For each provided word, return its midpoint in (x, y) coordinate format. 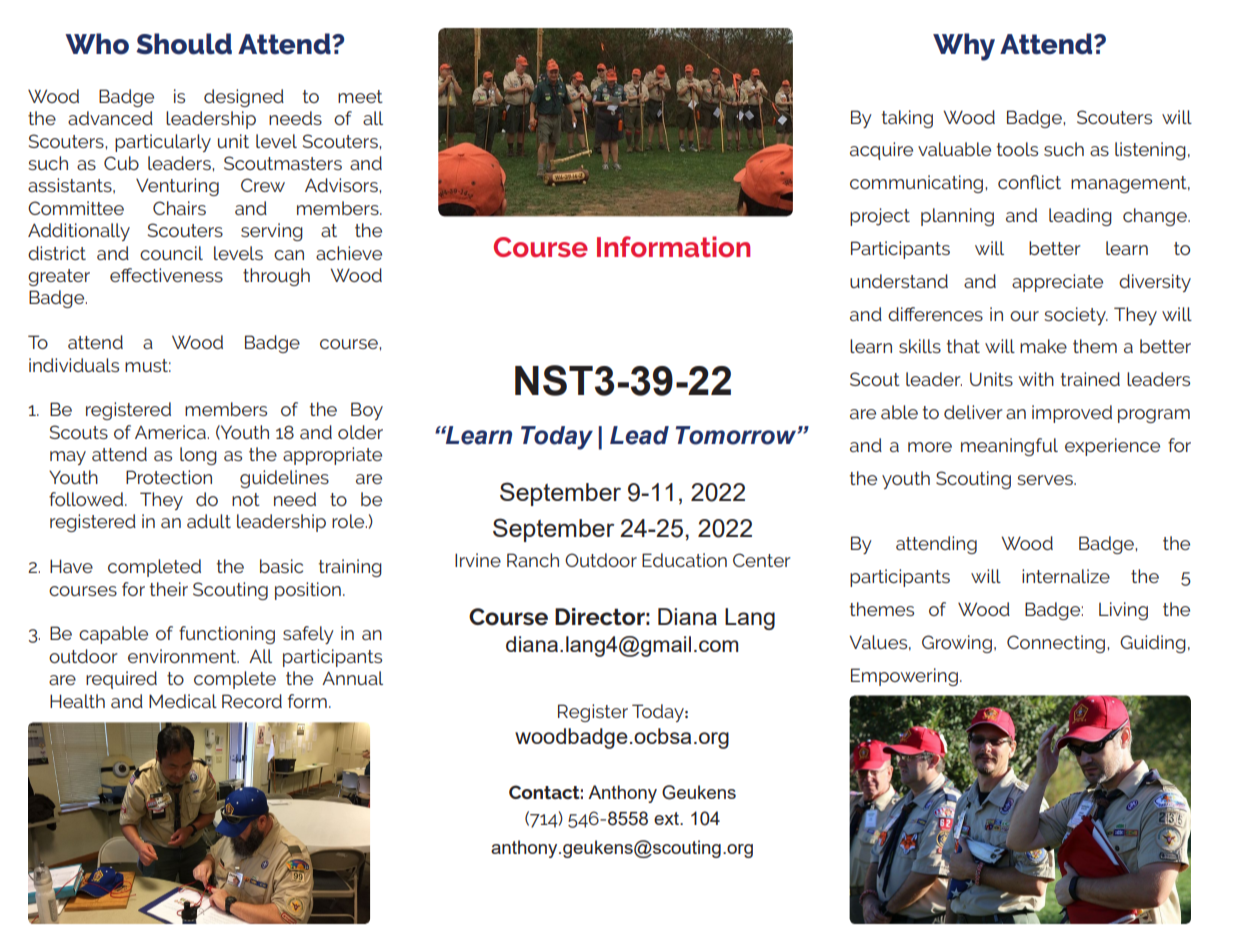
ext (667, 818)
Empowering (904, 677)
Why (964, 47)
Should (184, 44)
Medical (183, 701)
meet (360, 96)
